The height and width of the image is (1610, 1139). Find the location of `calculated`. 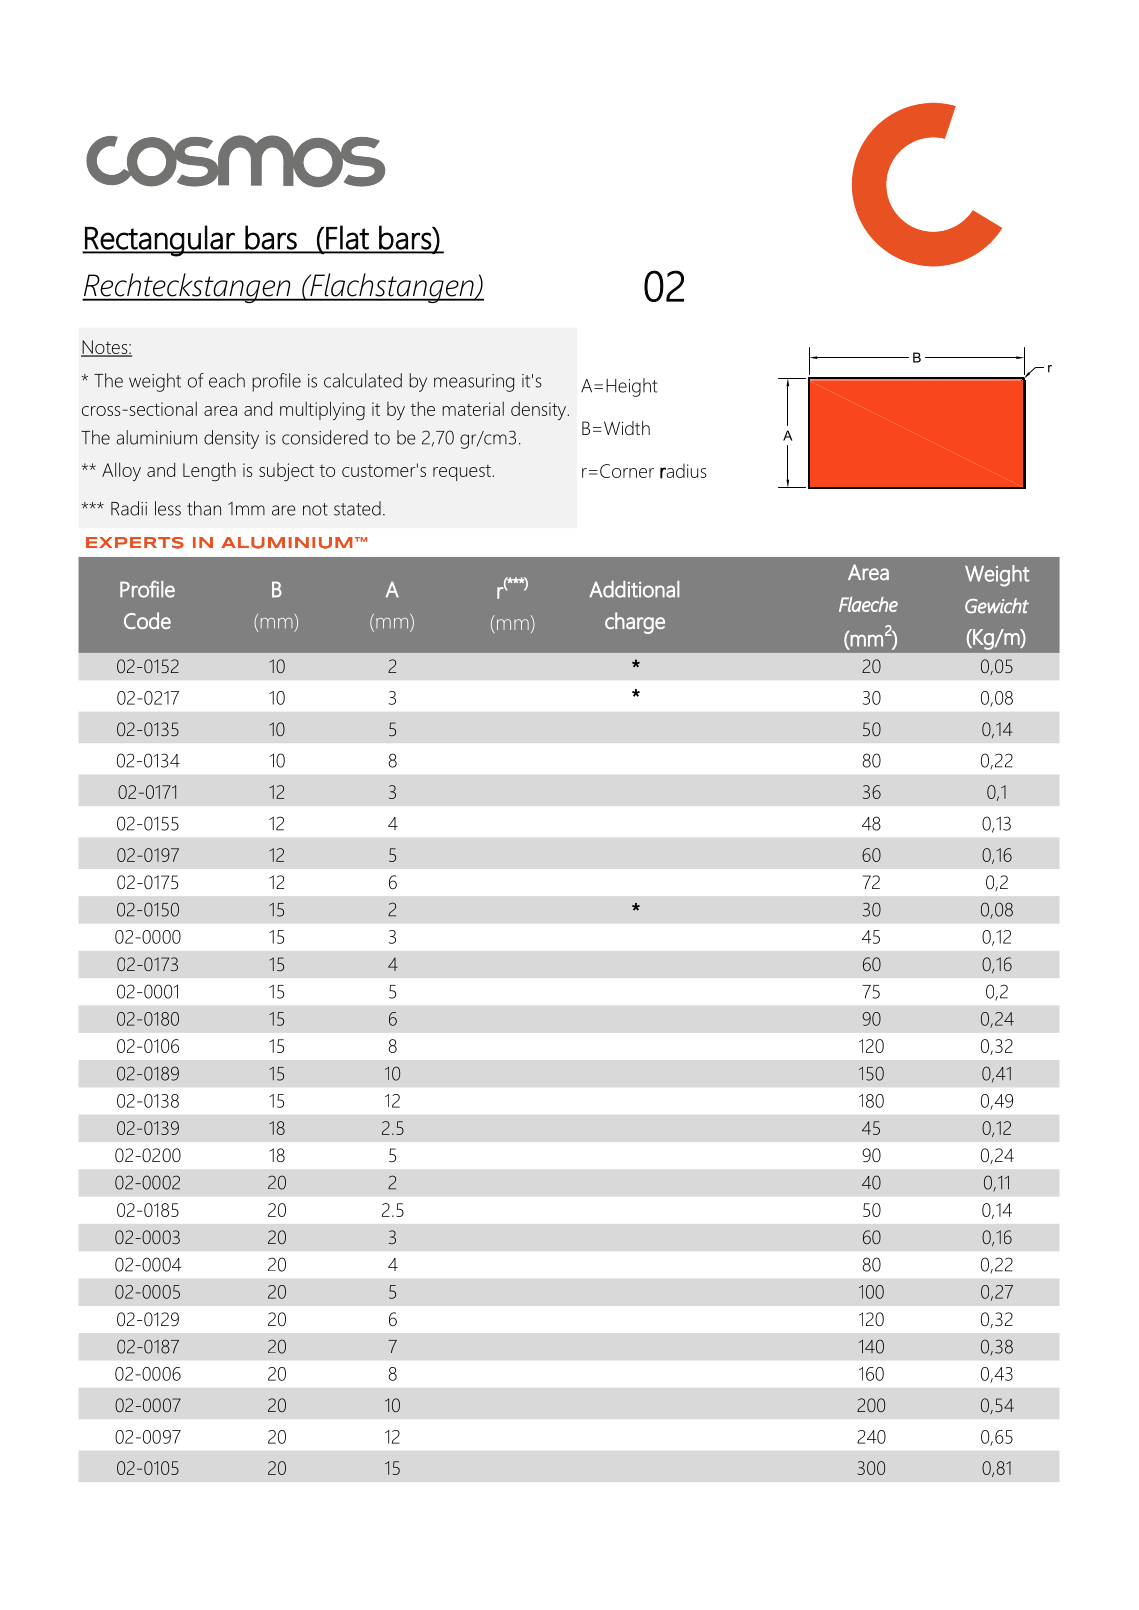

calculated is located at coordinates (363, 380).
